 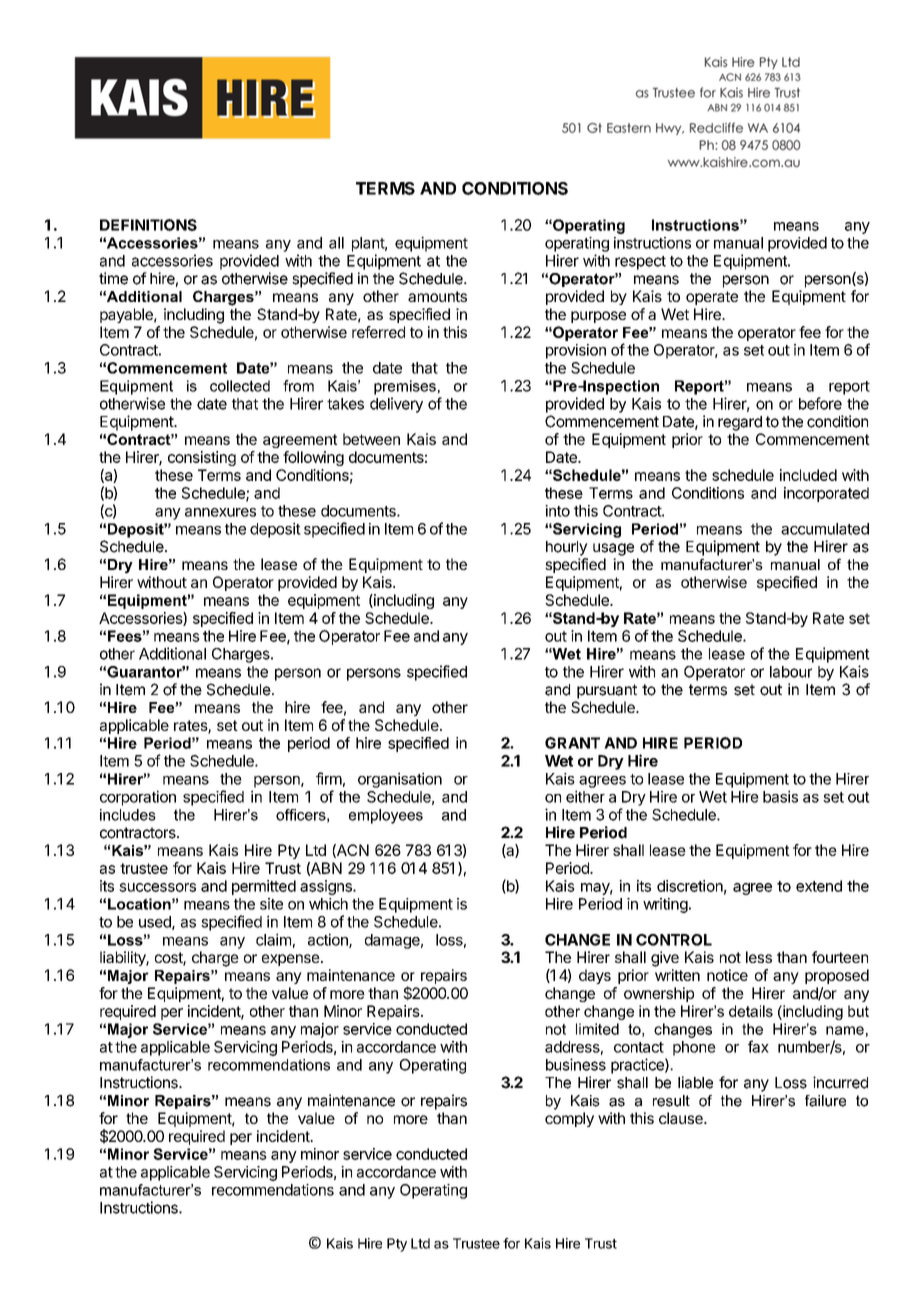 What do you see at coordinates (291, 960) in the page?
I see `expense` at bounding box center [291, 960].
